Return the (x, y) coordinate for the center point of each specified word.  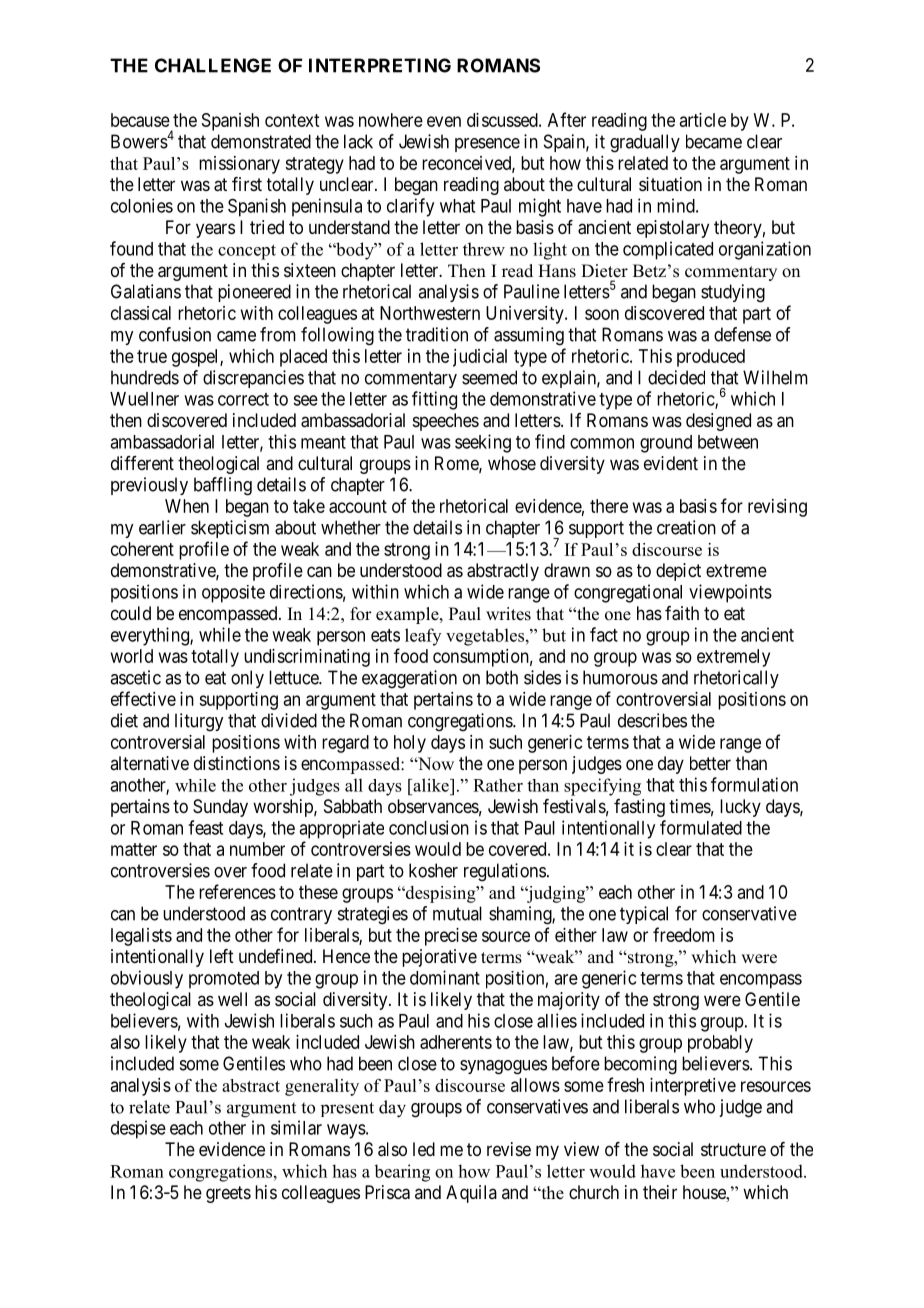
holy (410, 744)
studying (733, 293)
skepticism (230, 529)
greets (228, 1194)
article (703, 120)
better (710, 763)
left (222, 956)
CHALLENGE (213, 65)
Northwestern (430, 313)
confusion (175, 334)
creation (686, 527)
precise (451, 937)
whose (512, 463)
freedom (684, 934)
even (444, 121)
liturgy (199, 722)
